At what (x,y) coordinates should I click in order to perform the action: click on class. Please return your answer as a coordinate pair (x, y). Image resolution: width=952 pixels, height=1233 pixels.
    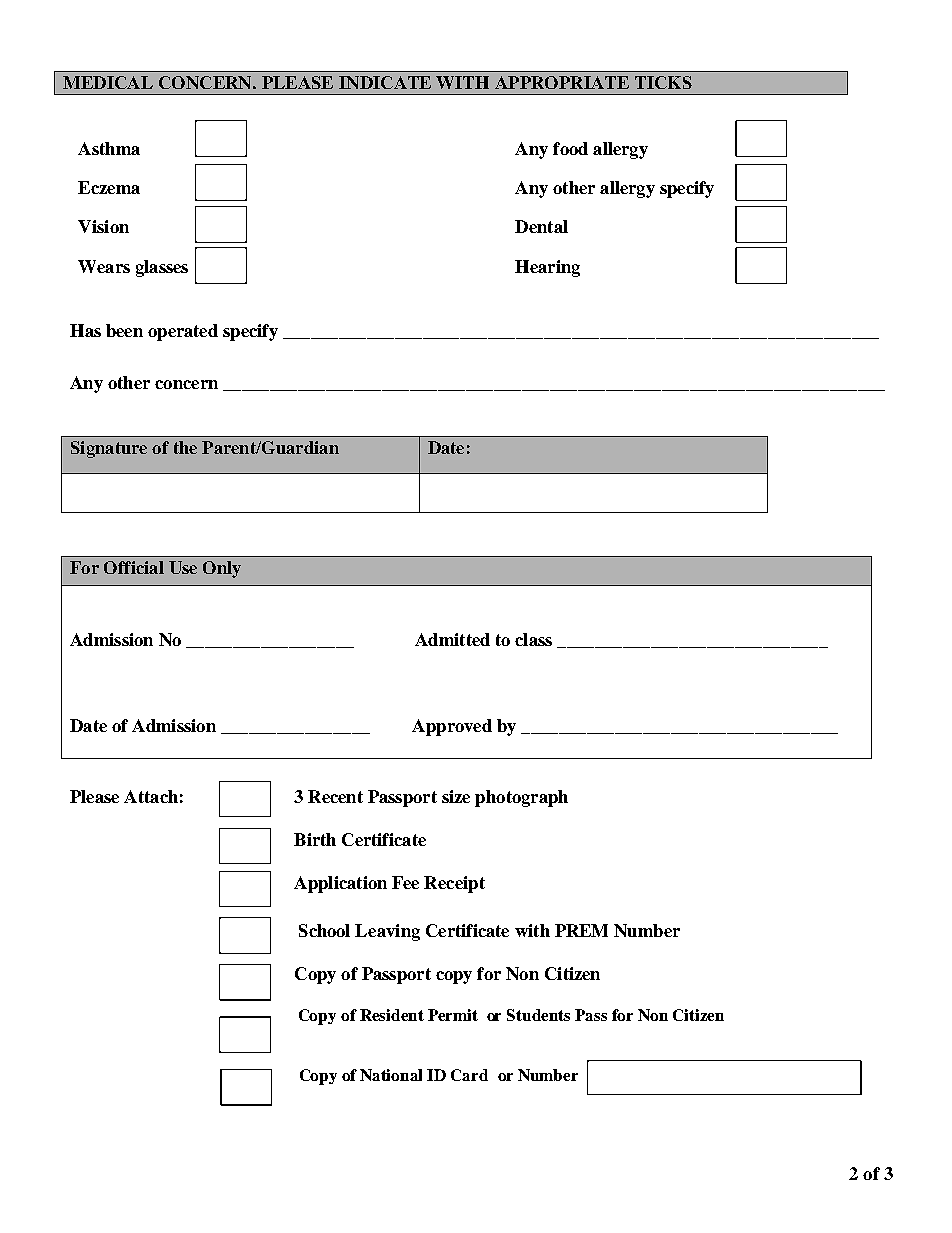
    Looking at the image, I should click on (533, 639).
